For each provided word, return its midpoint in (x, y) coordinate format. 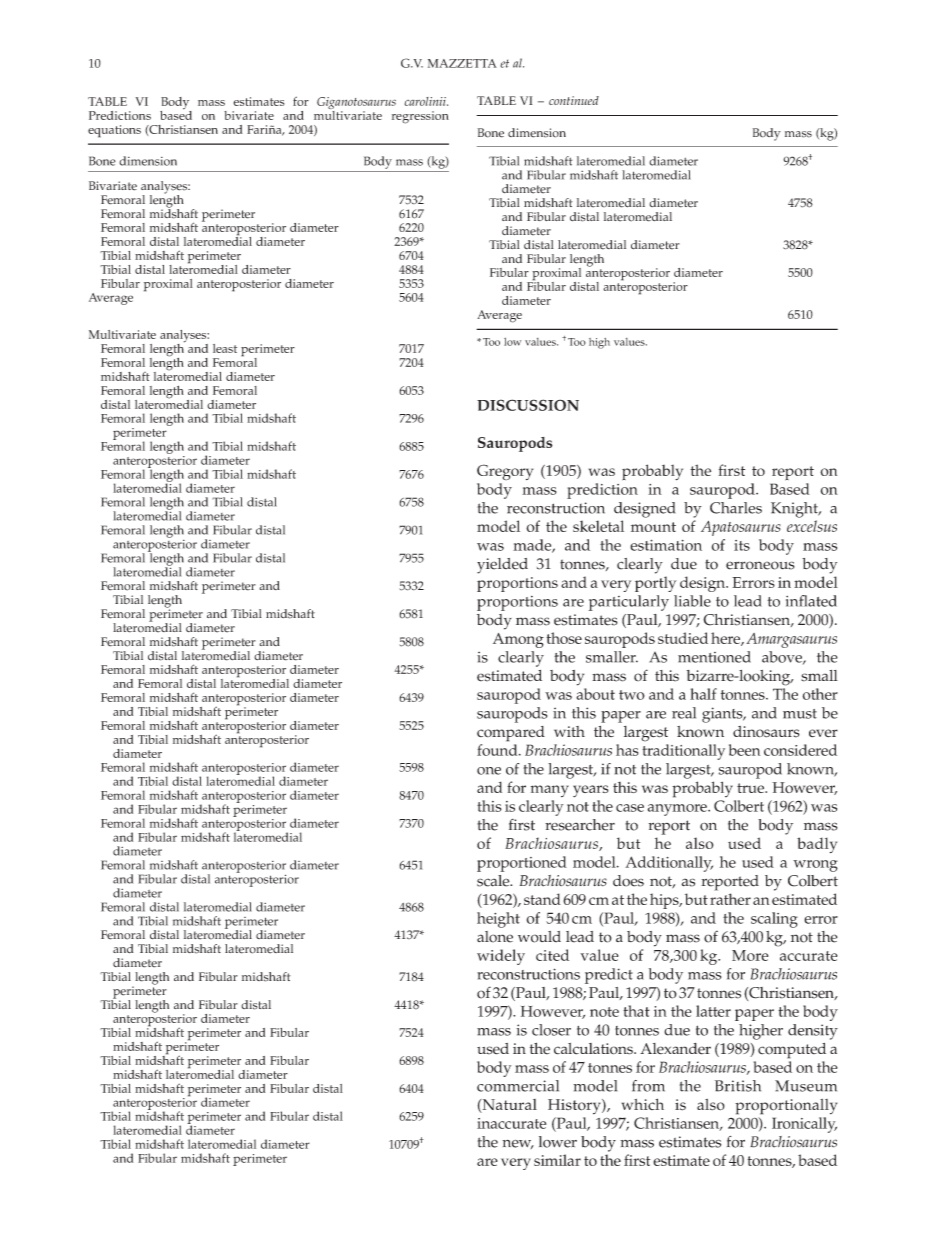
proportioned (522, 864)
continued (574, 100)
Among (518, 640)
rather (730, 899)
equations (114, 131)
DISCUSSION (528, 405)
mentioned (714, 657)
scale (494, 881)
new (518, 1144)
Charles (736, 508)
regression (420, 117)
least (225, 348)
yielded (502, 566)
